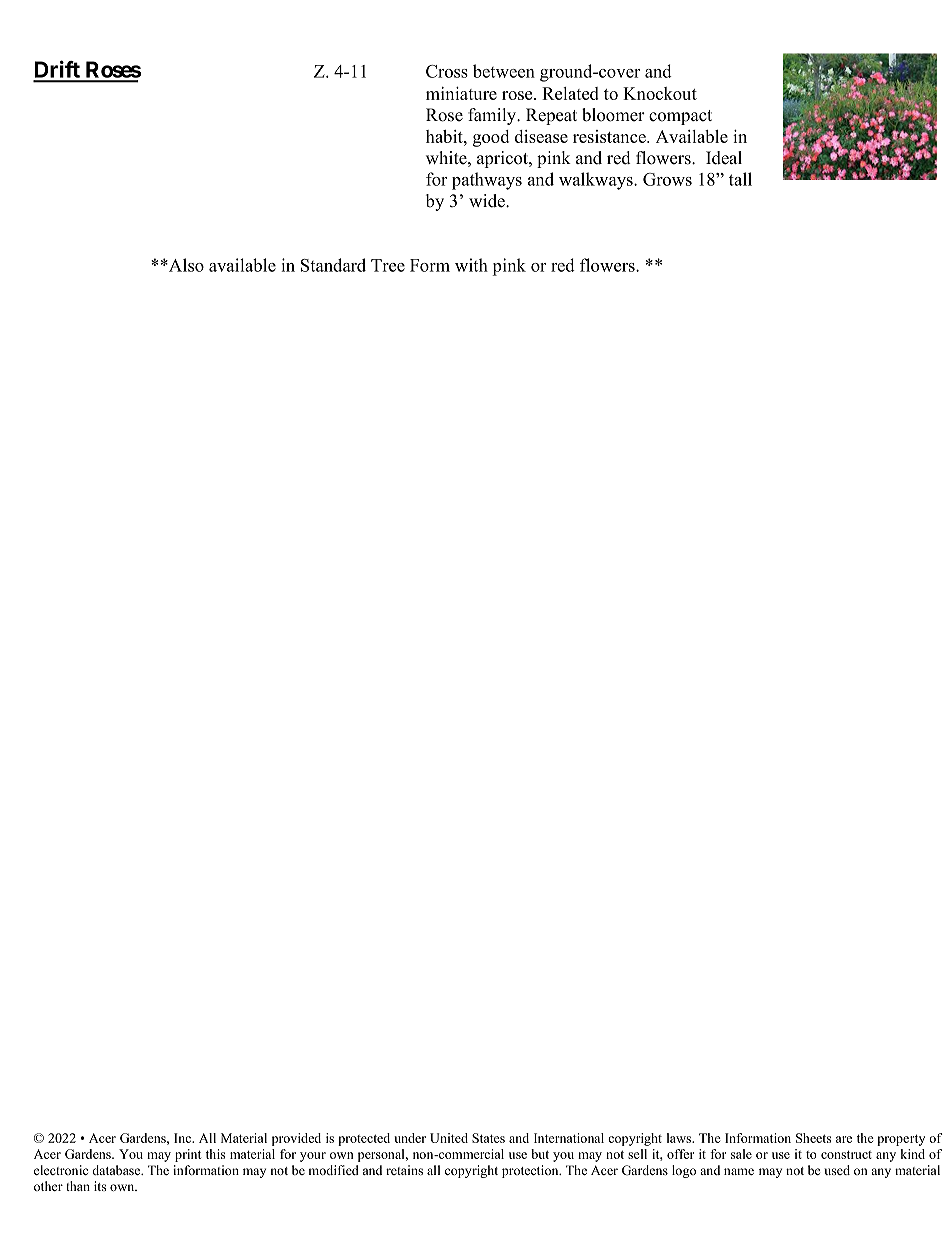 Image resolution: width=952 pixels, height=1233 pixels. What do you see at coordinates (813, 1138) in the image?
I see `Sheets` at bounding box center [813, 1138].
